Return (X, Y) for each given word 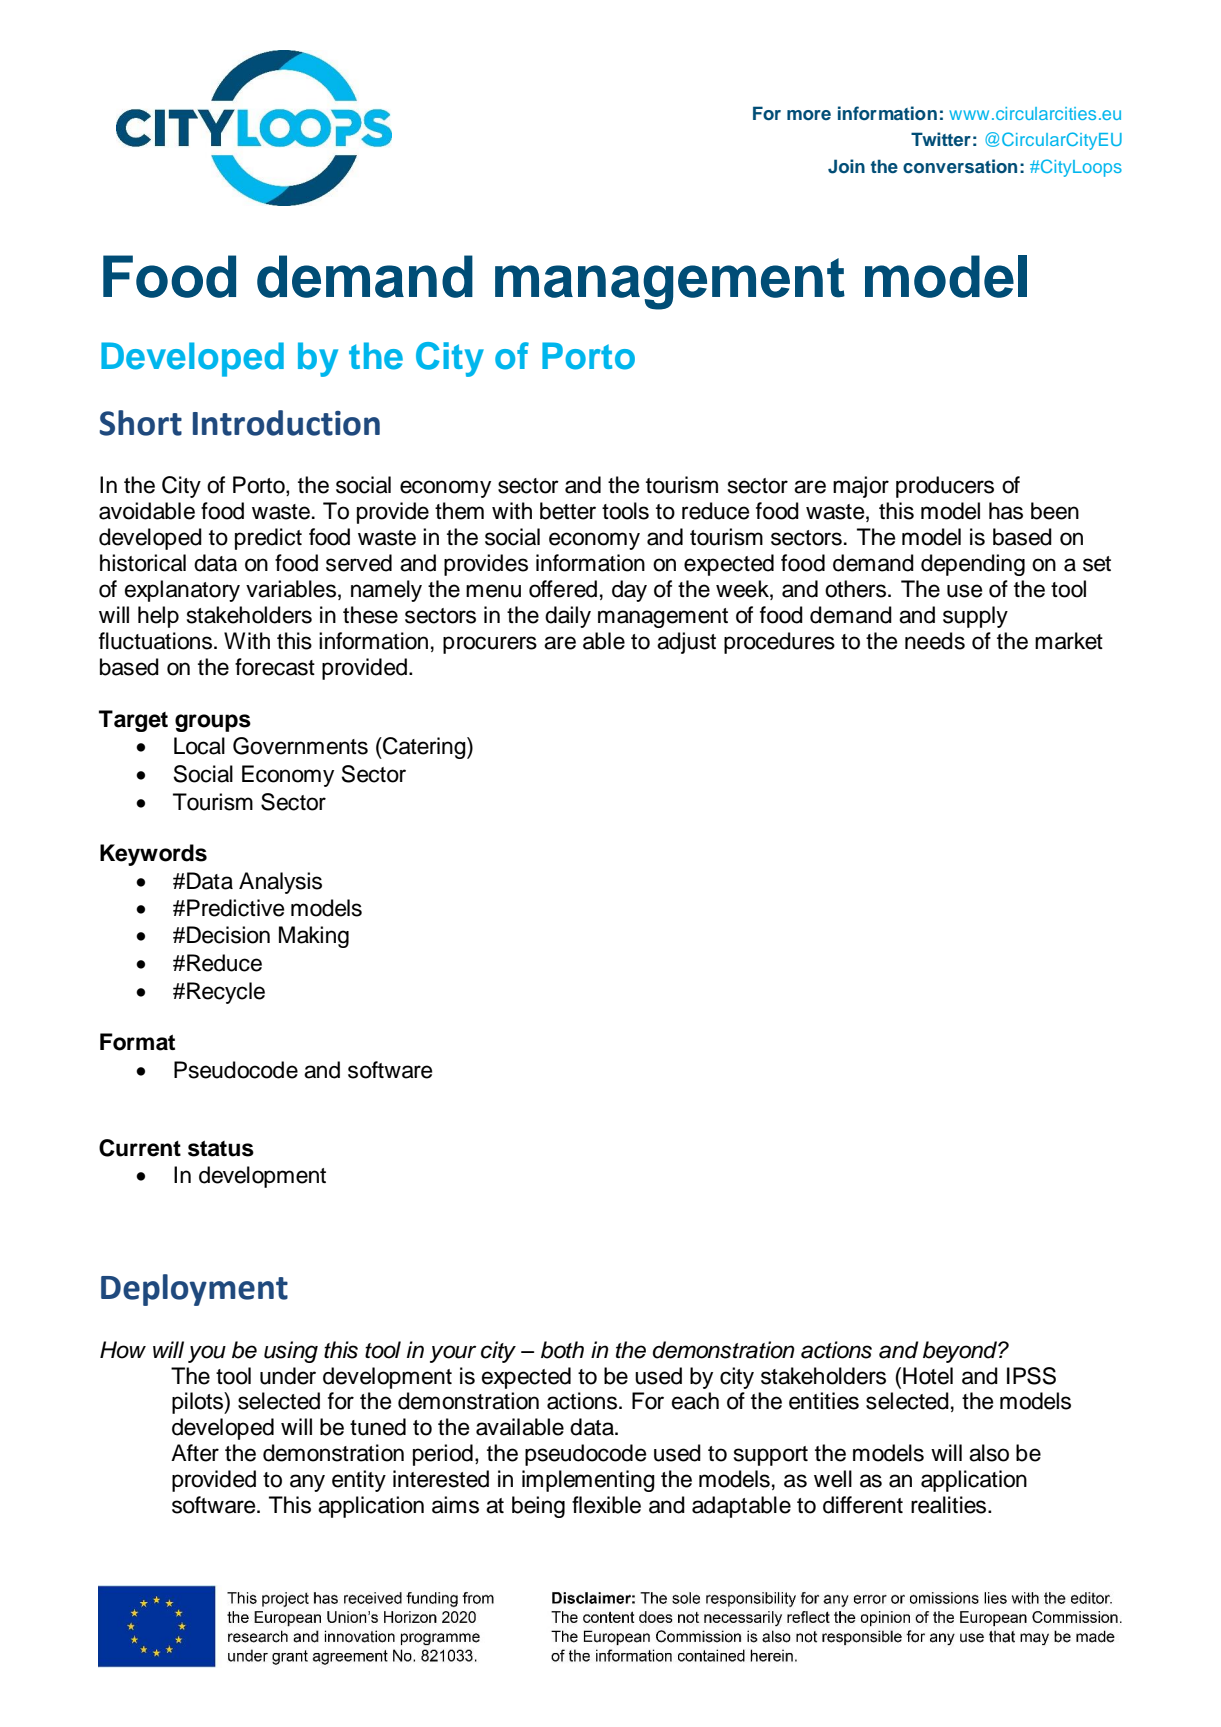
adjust (686, 643)
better (568, 511)
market (1069, 641)
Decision (228, 935)
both (562, 1350)
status (221, 1149)
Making (314, 937)
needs (935, 641)
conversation (960, 166)
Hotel (928, 1376)
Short (140, 423)
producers (945, 487)
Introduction (286, 423)
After (195, 1453)
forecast (275, 667)
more (809, 115)
